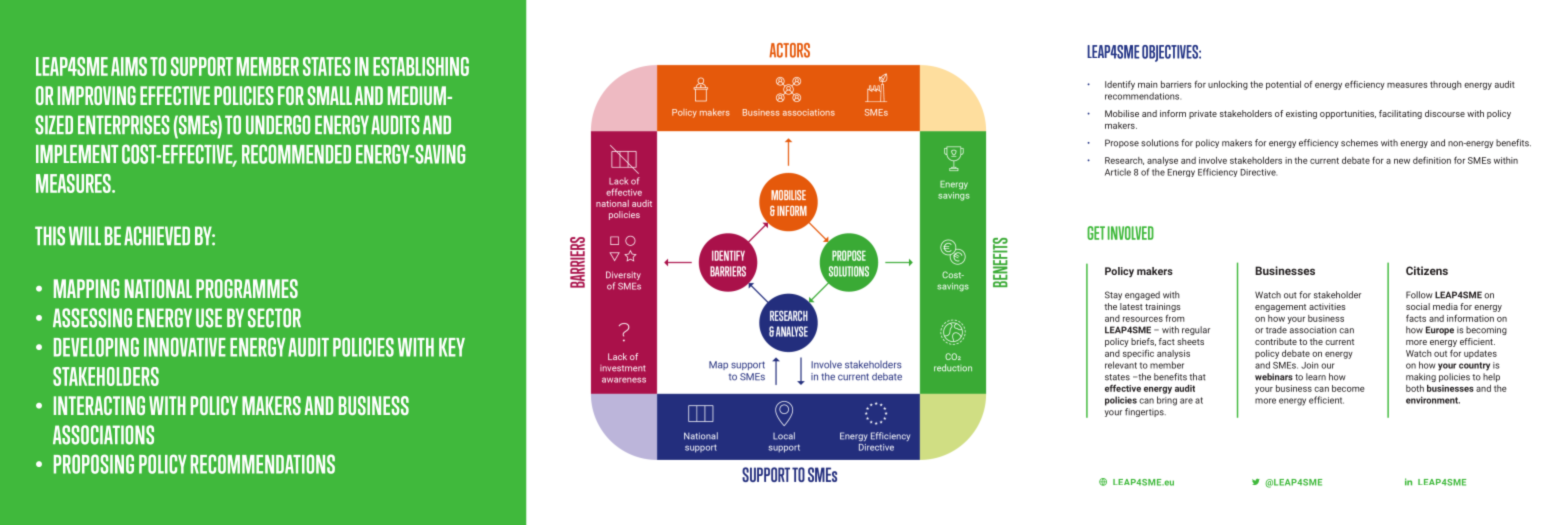 The image size is (1568, 525). What do you see at coordinates (1096, 233) in the image?
I see `GET` at bounding box center [1096, 233].
